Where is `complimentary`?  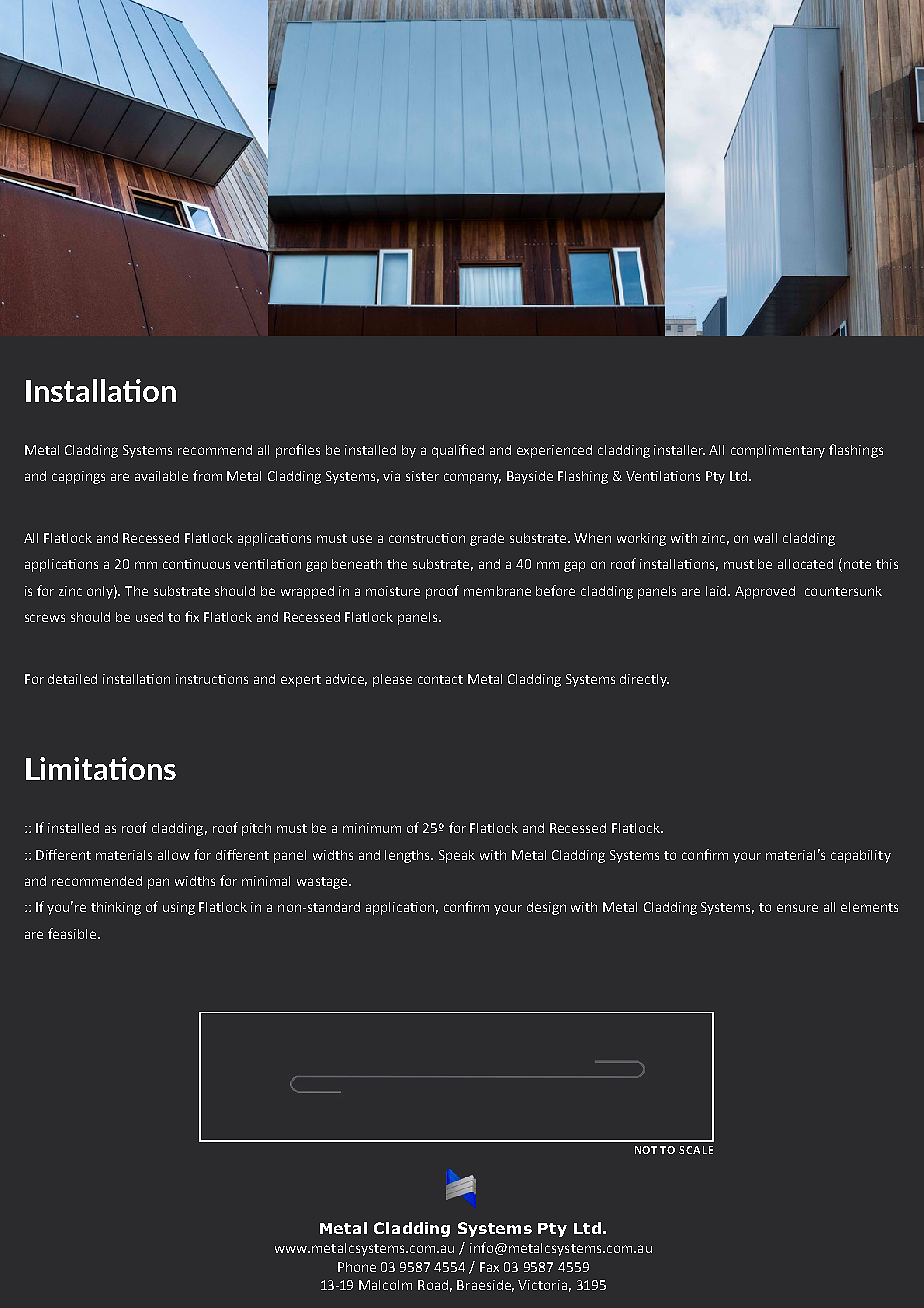 complimentary is located at coordinates (778, 451).
